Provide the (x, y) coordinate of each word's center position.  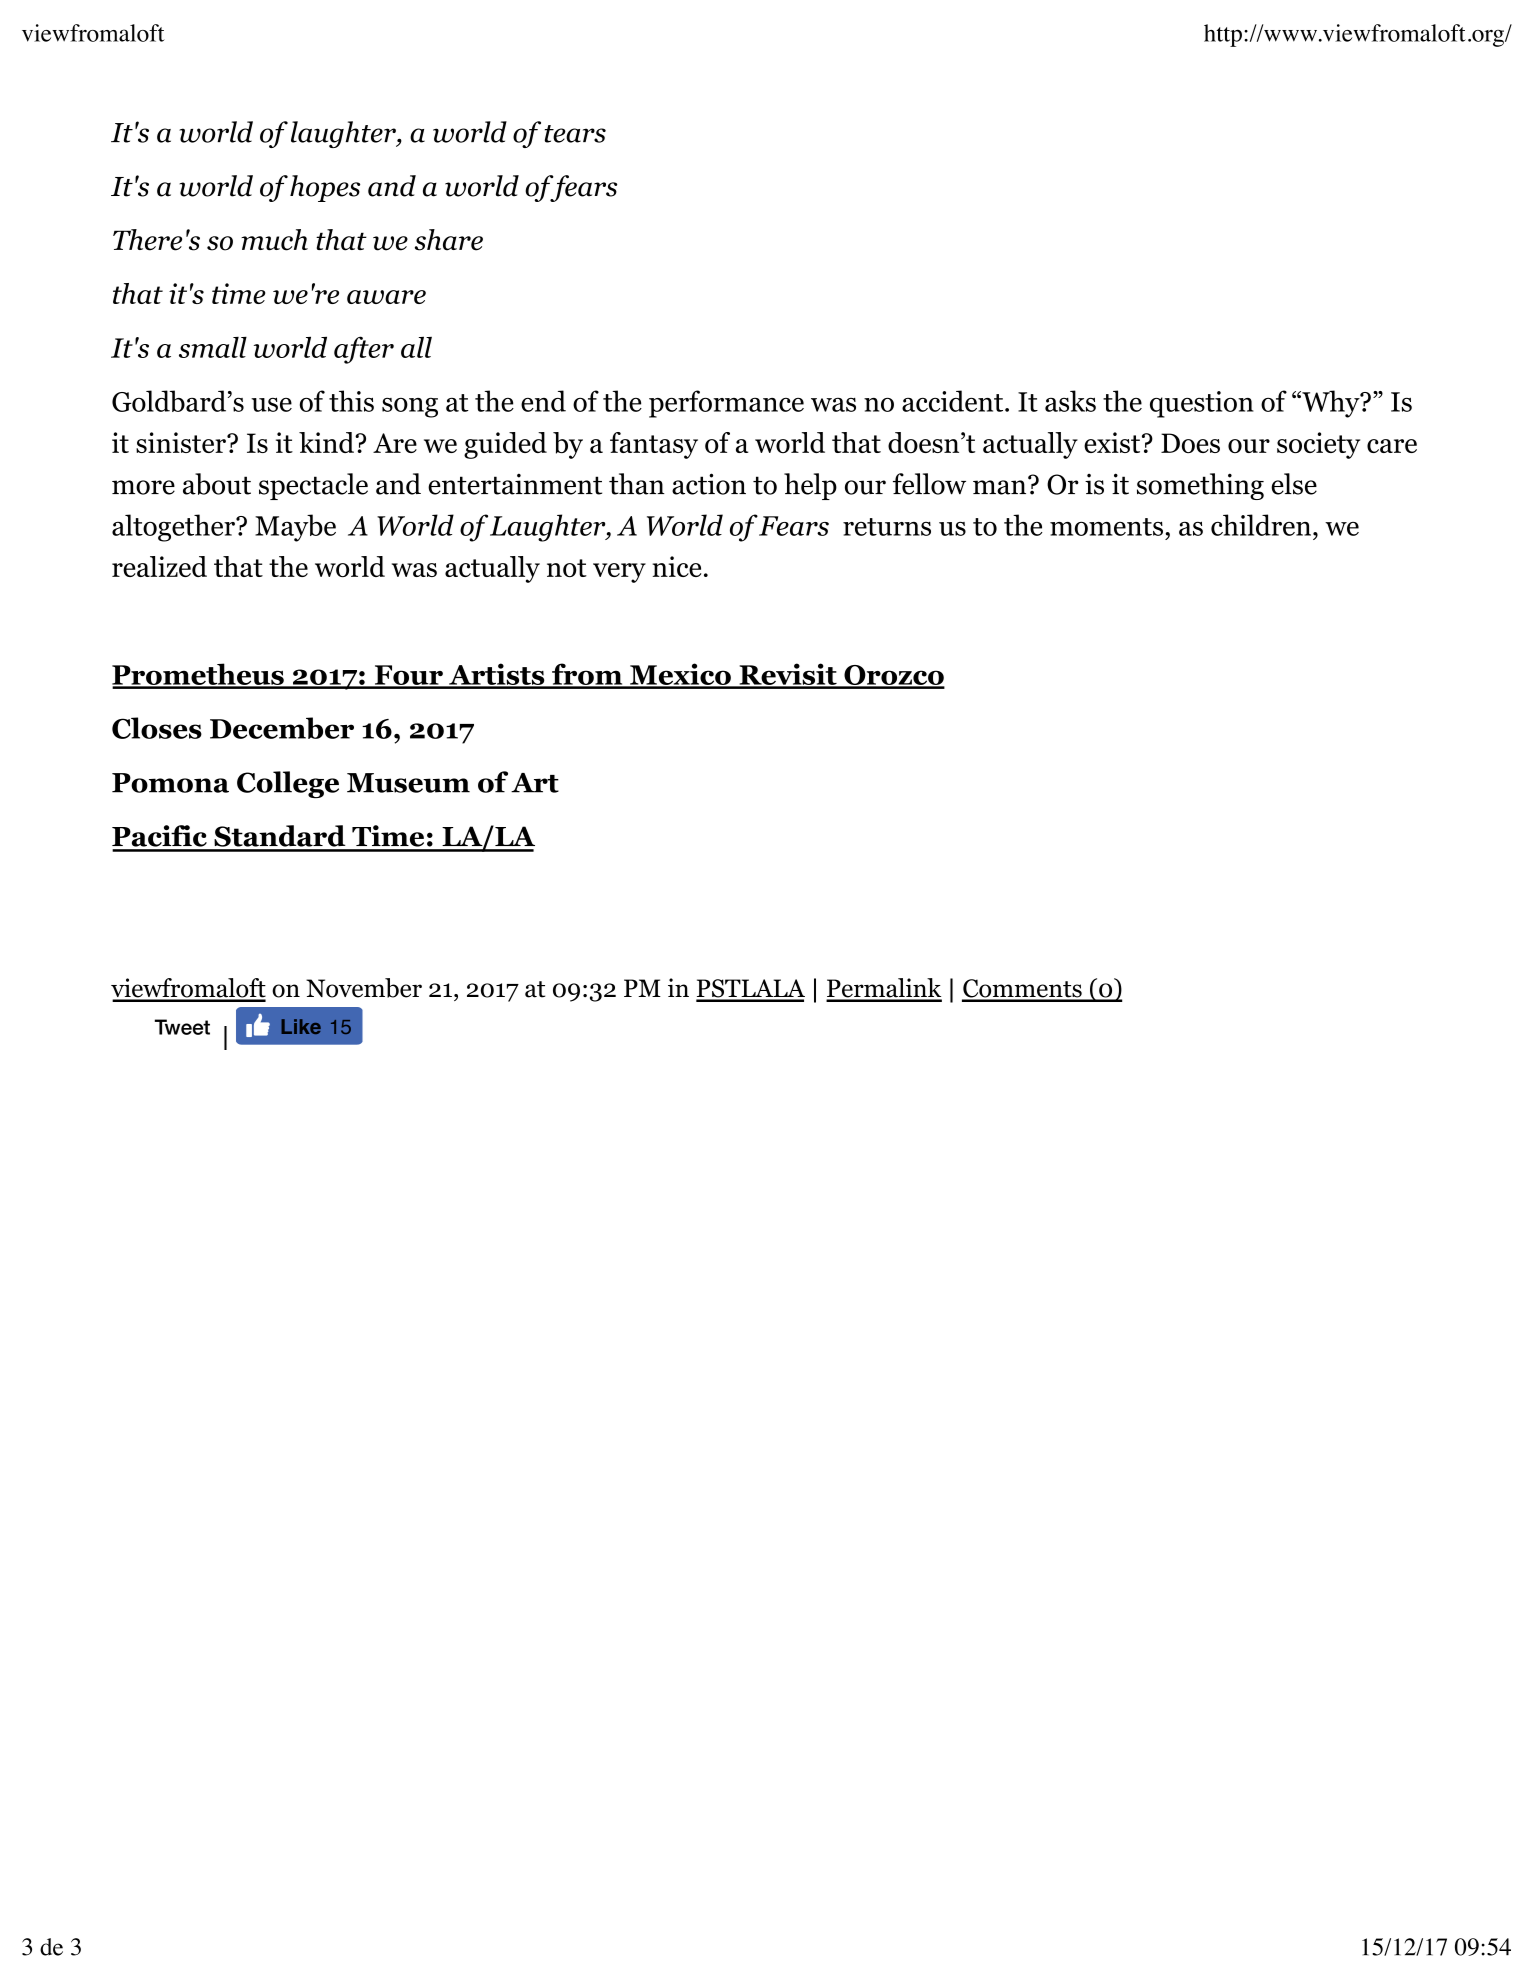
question (1202, 404)
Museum (408, 783)
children (1262, 525)
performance (726, 404)
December (282, 728)
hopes (325, 188)
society (1318, 445)
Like (301, 1026)
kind (327, 442)
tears (575, 134)
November (364, 988)
